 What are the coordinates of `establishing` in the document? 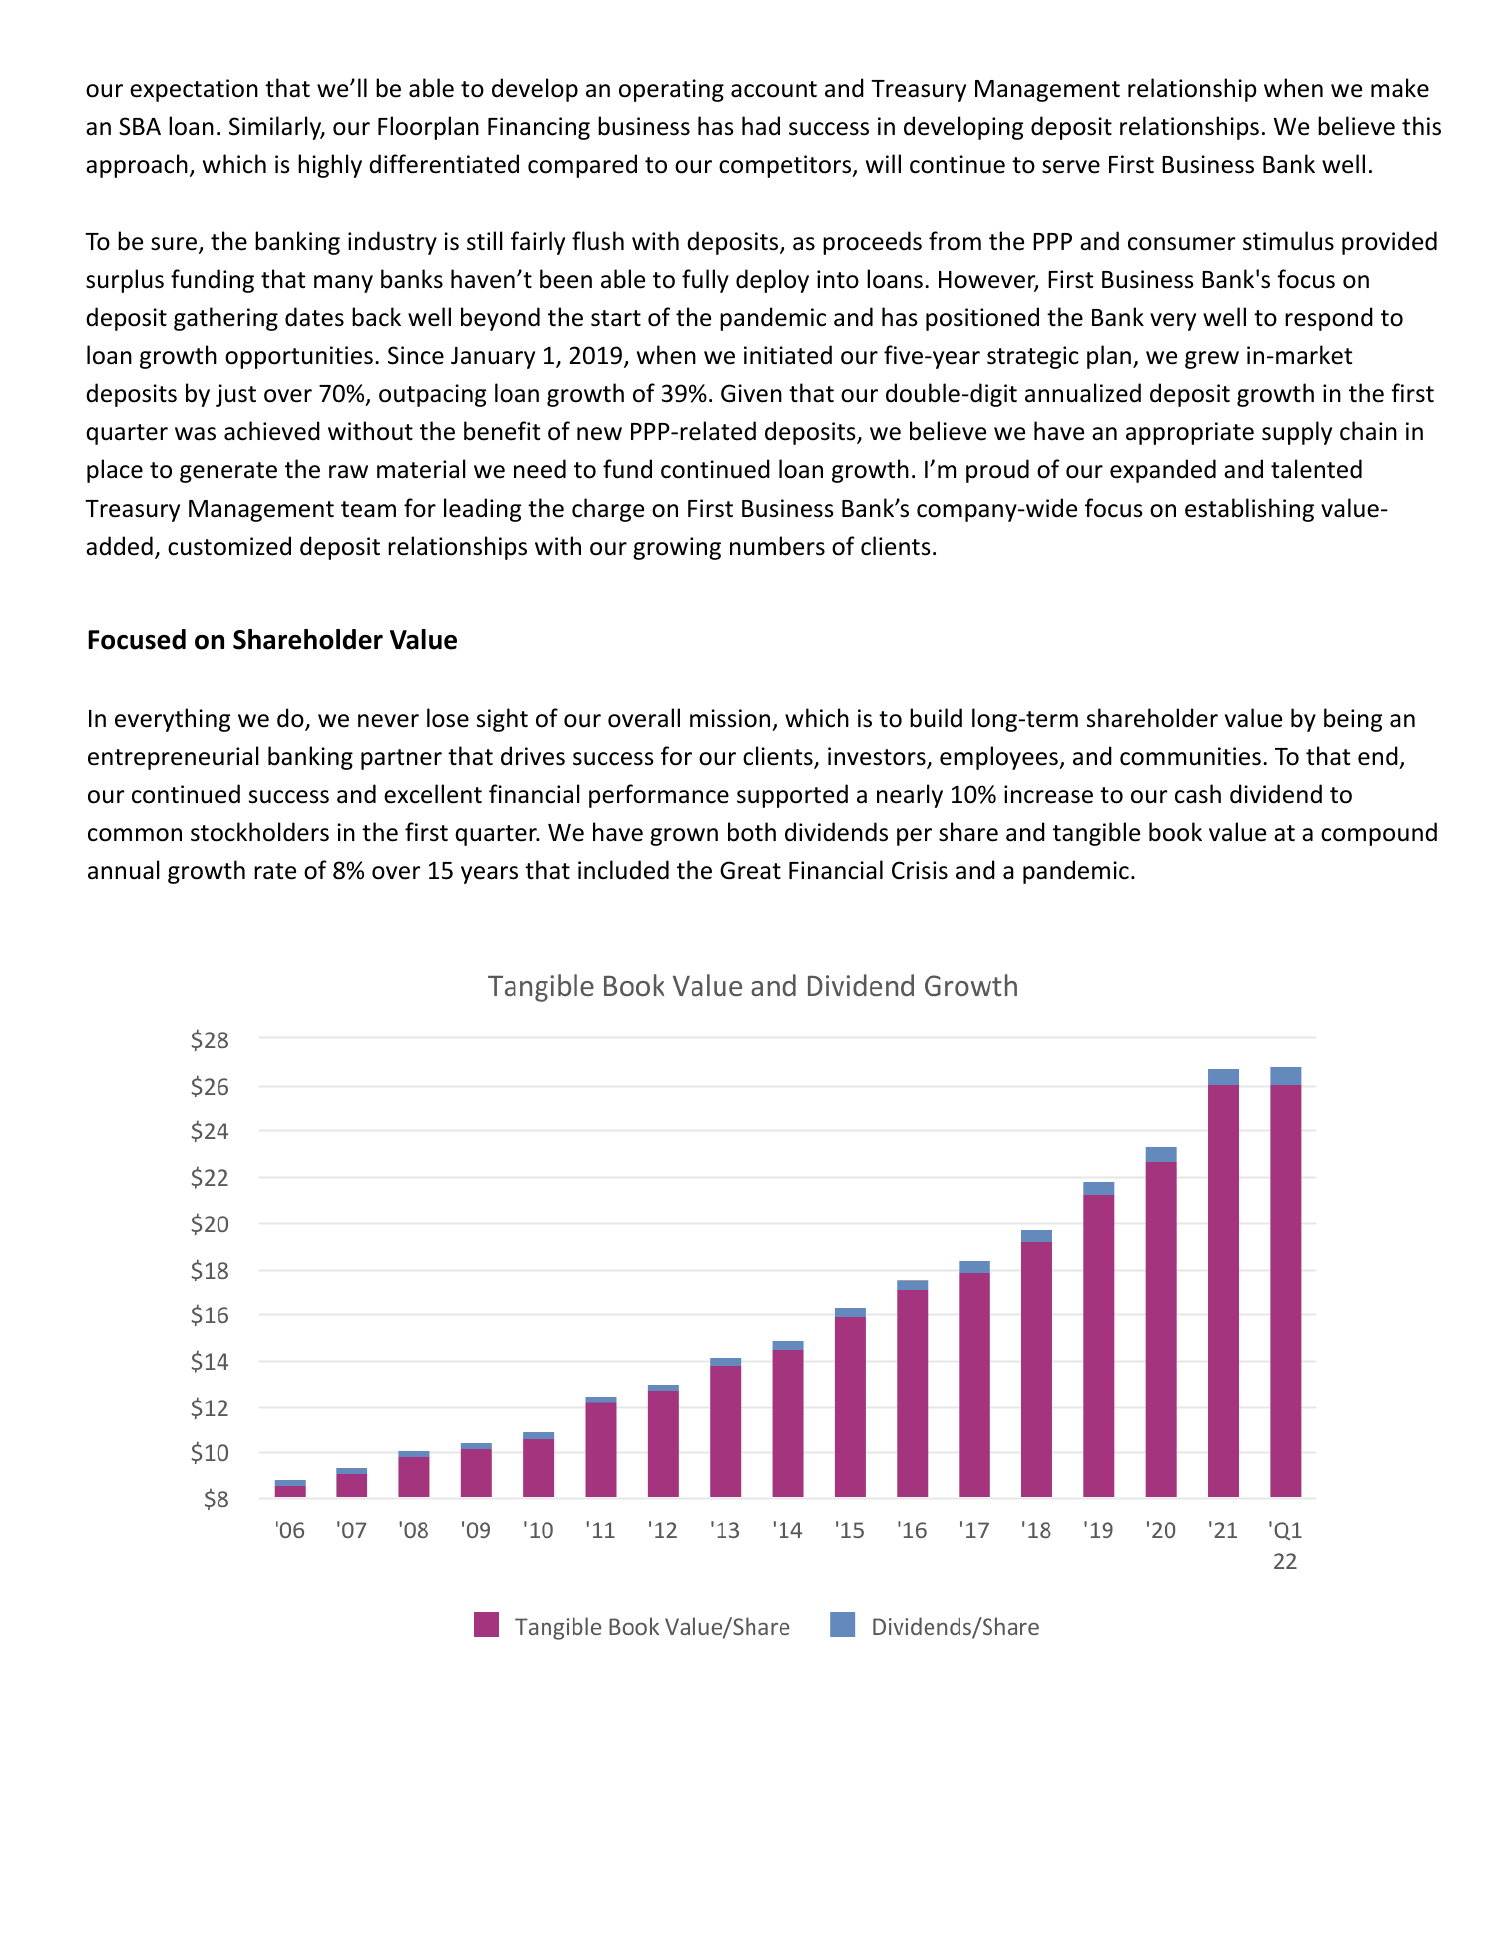 It's located at (1249, 510).
